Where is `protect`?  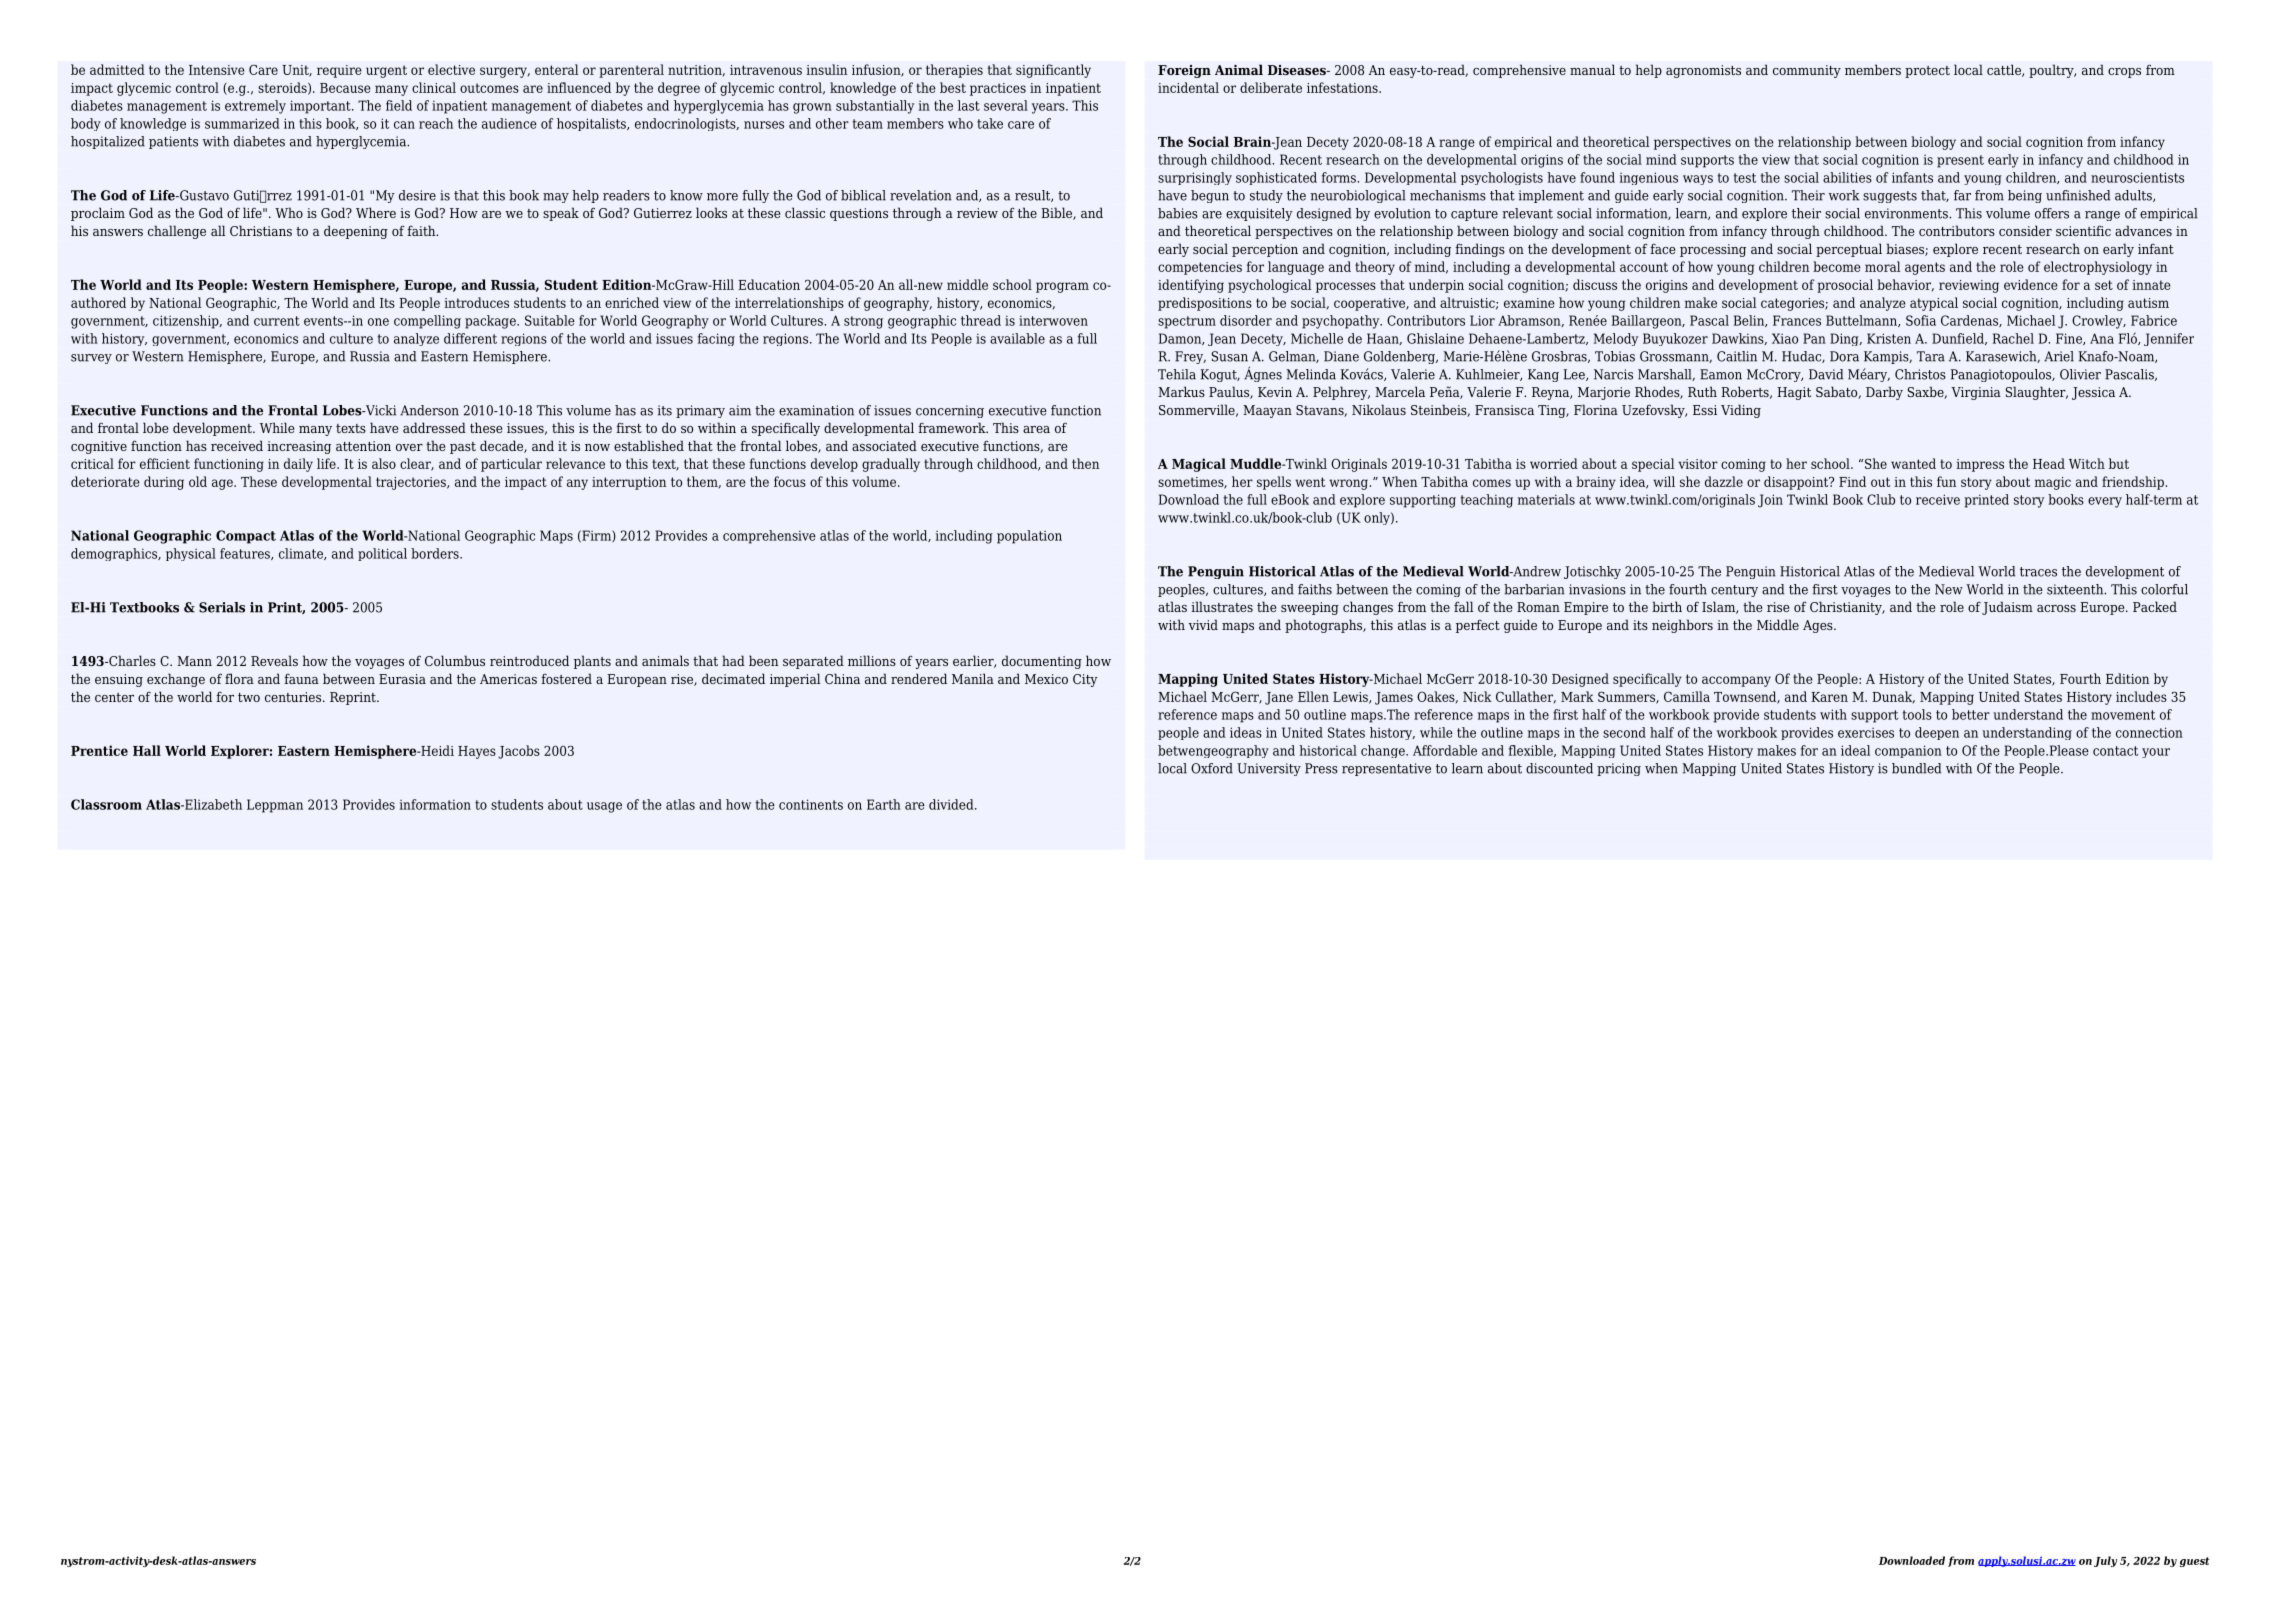
protect is located at coordinates (1927, 72).
